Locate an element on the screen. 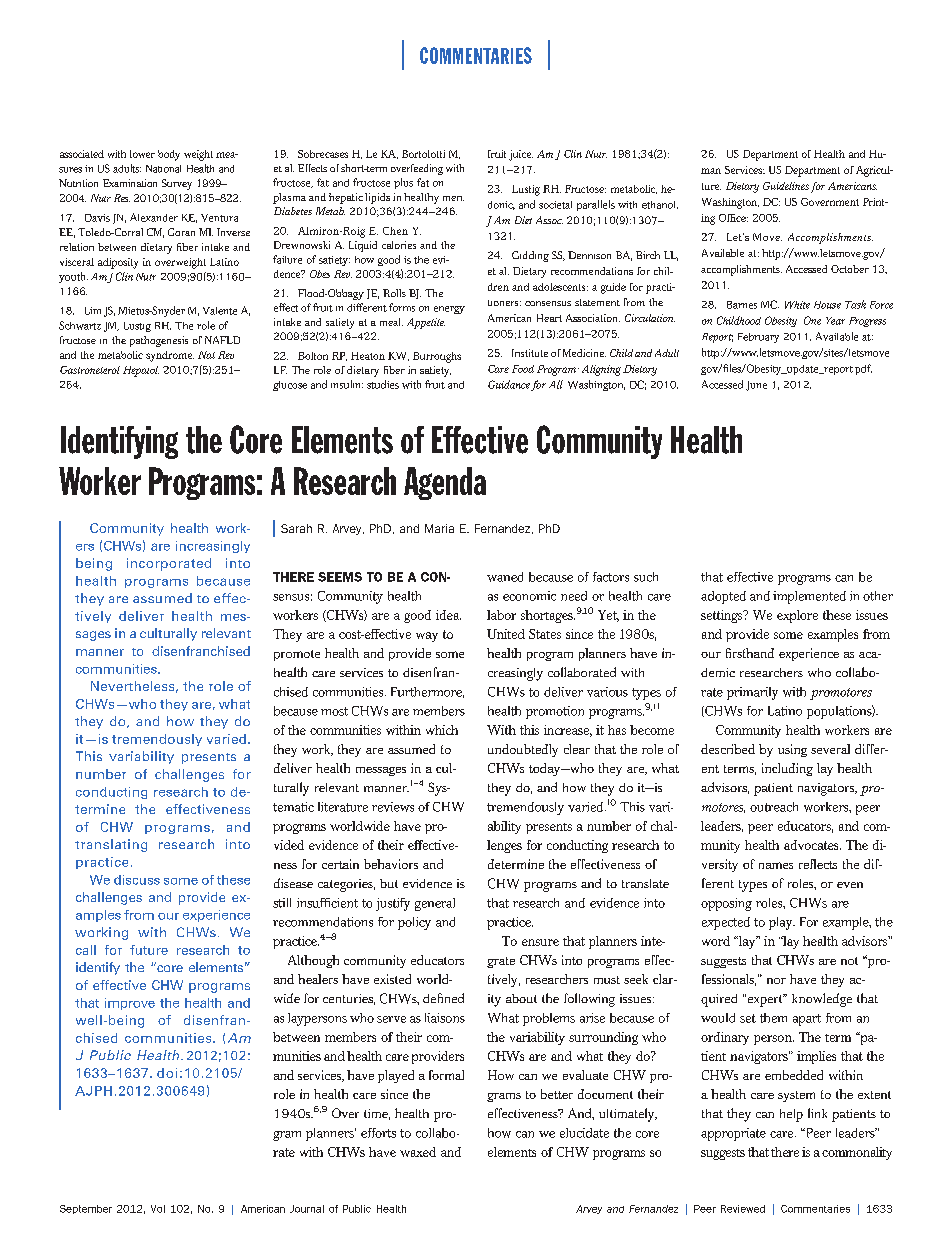 The height and width of the screenshot is (1256, 952). ethanol is located at coordinates (660, 205).
